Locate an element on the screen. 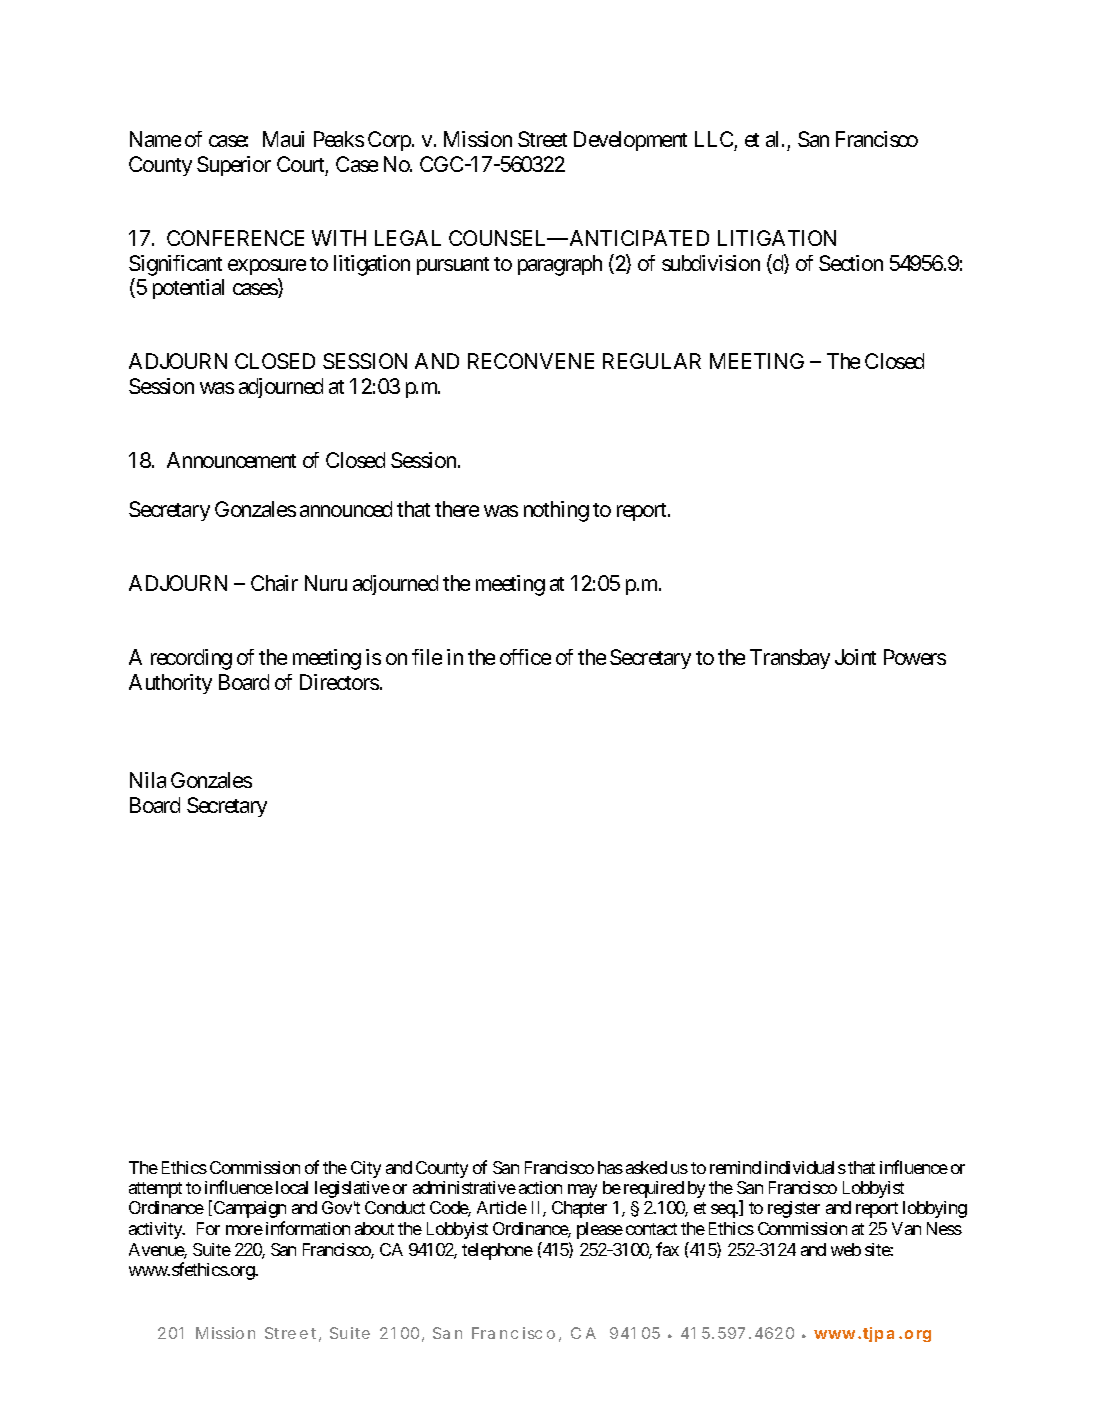  nothing is located at coordinates (556, 511).
